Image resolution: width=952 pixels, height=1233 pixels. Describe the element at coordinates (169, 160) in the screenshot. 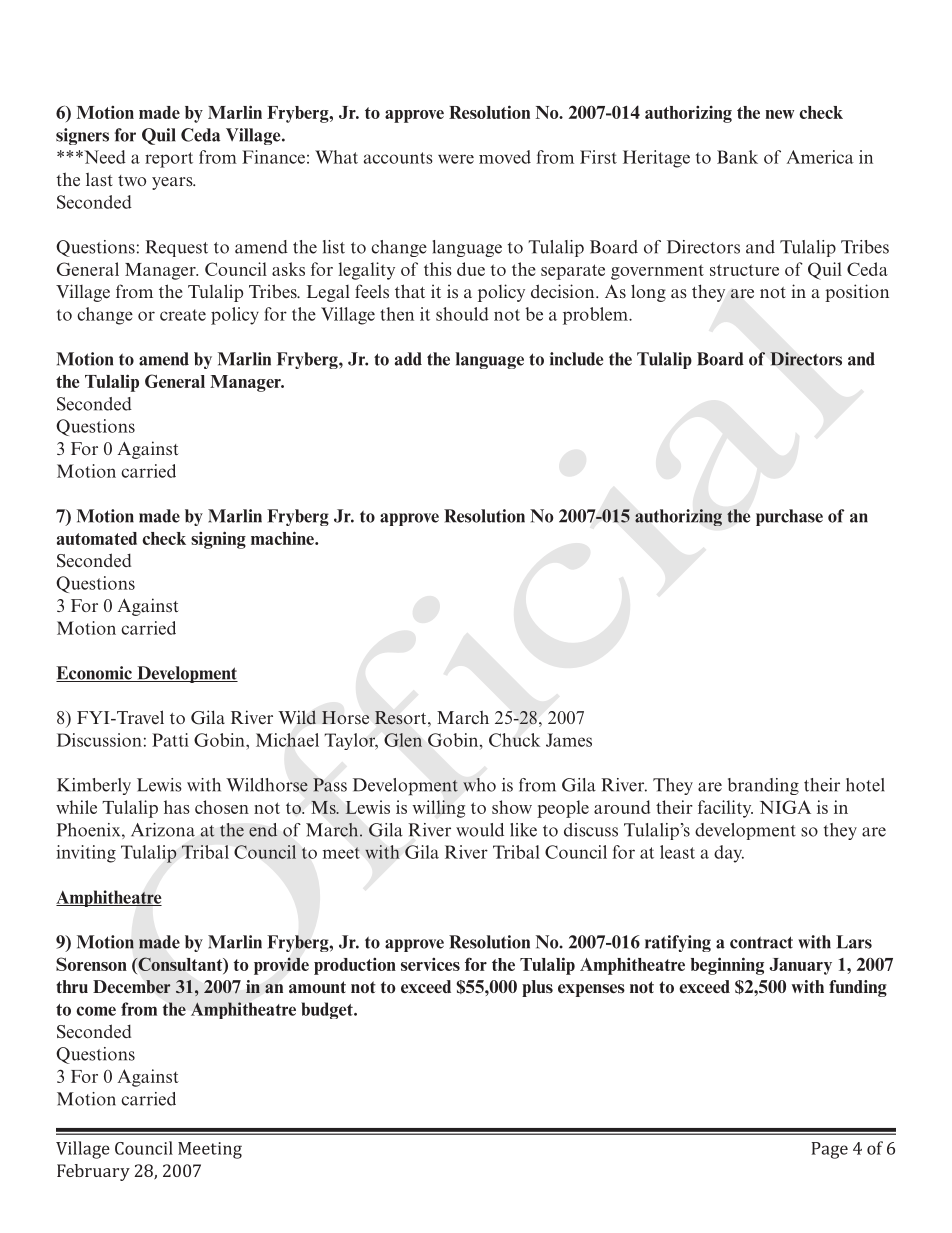

I see `report` at that location.
